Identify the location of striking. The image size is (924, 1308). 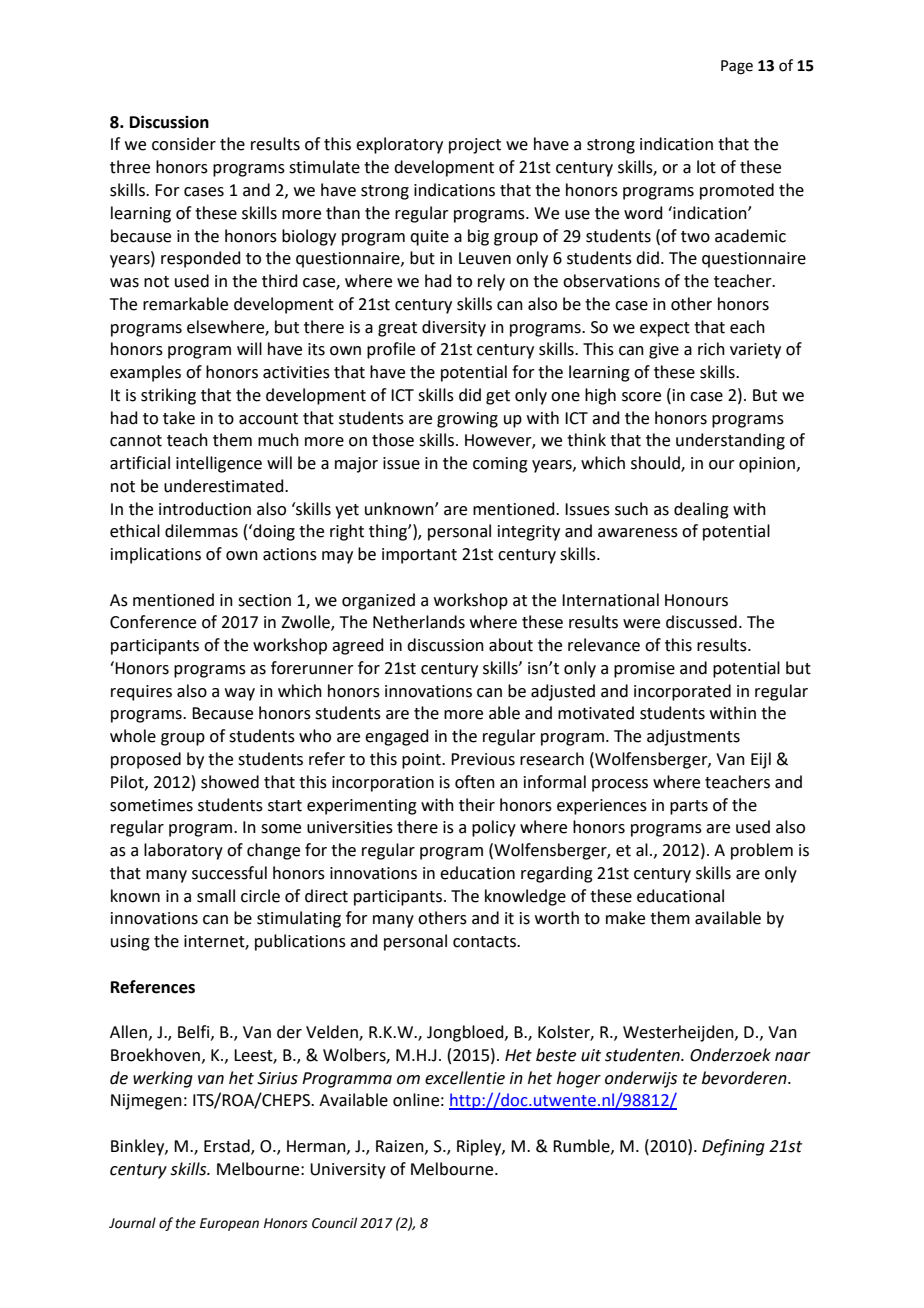
(168, 396).
